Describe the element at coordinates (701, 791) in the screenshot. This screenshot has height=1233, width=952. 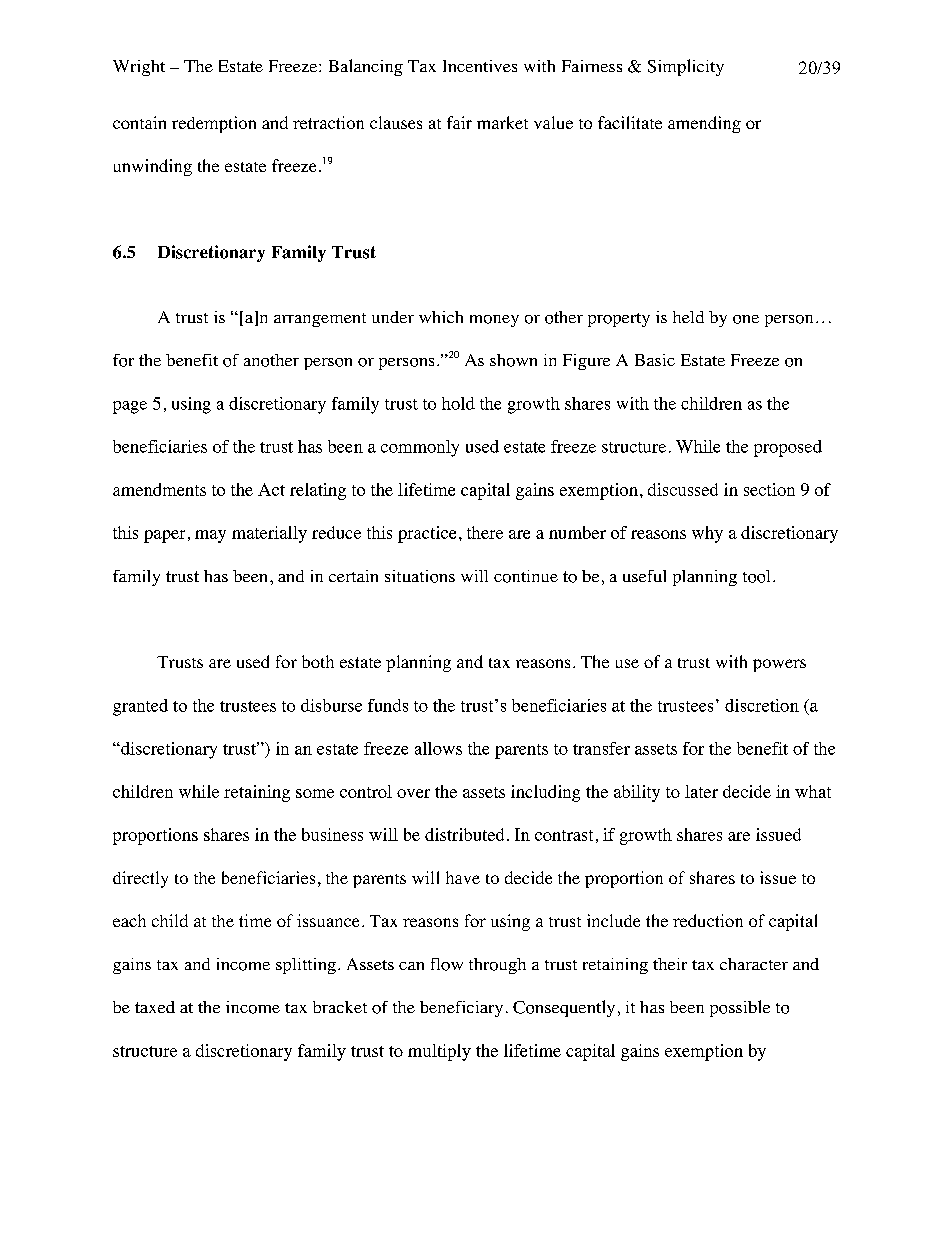
I see `later` at that location.
